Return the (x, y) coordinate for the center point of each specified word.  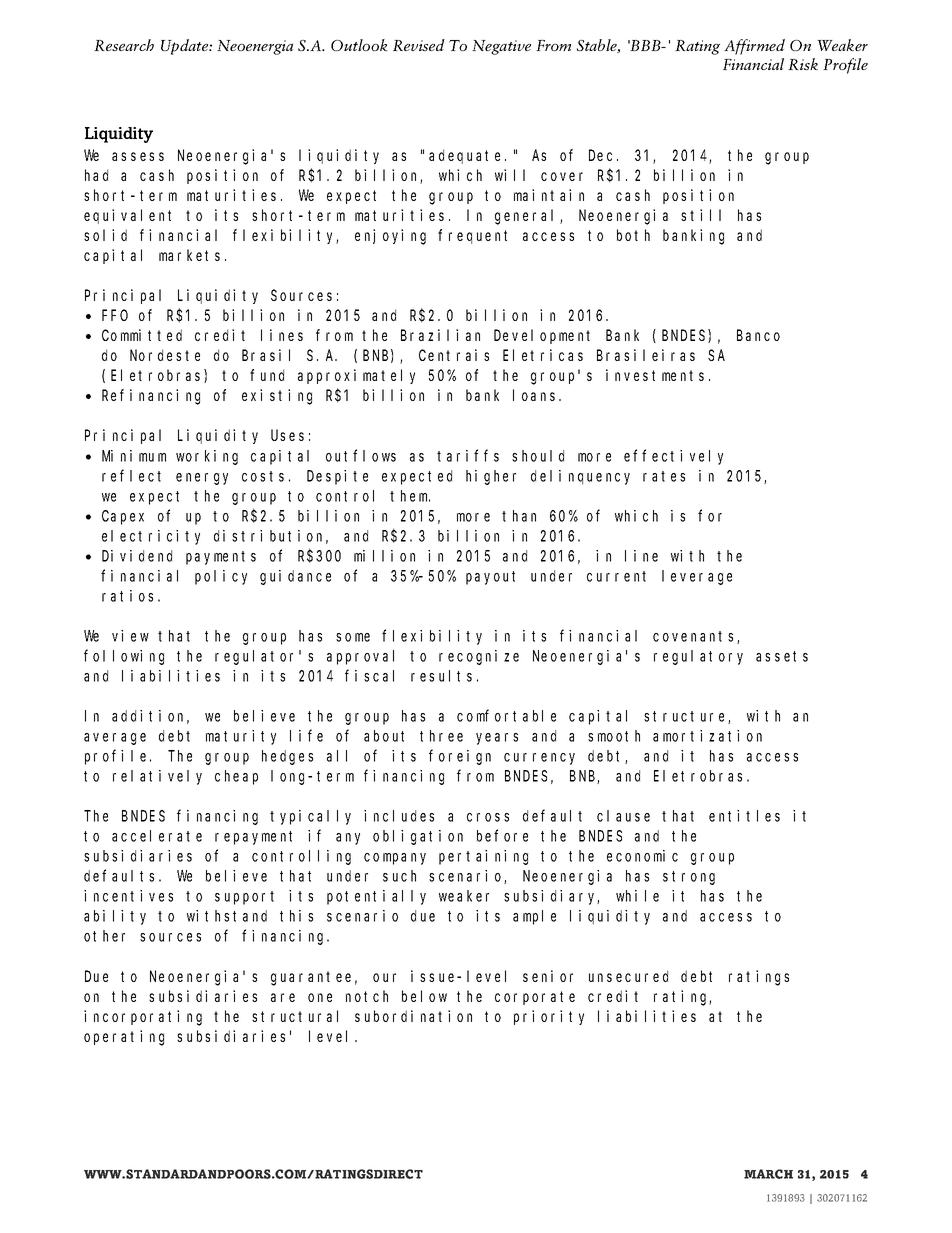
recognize (479, 657)
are (283, 997)
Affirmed (754, 47)
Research (124, 45)
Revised (419, 45)
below (424, 996)
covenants (695, 637)
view (130, 636)
